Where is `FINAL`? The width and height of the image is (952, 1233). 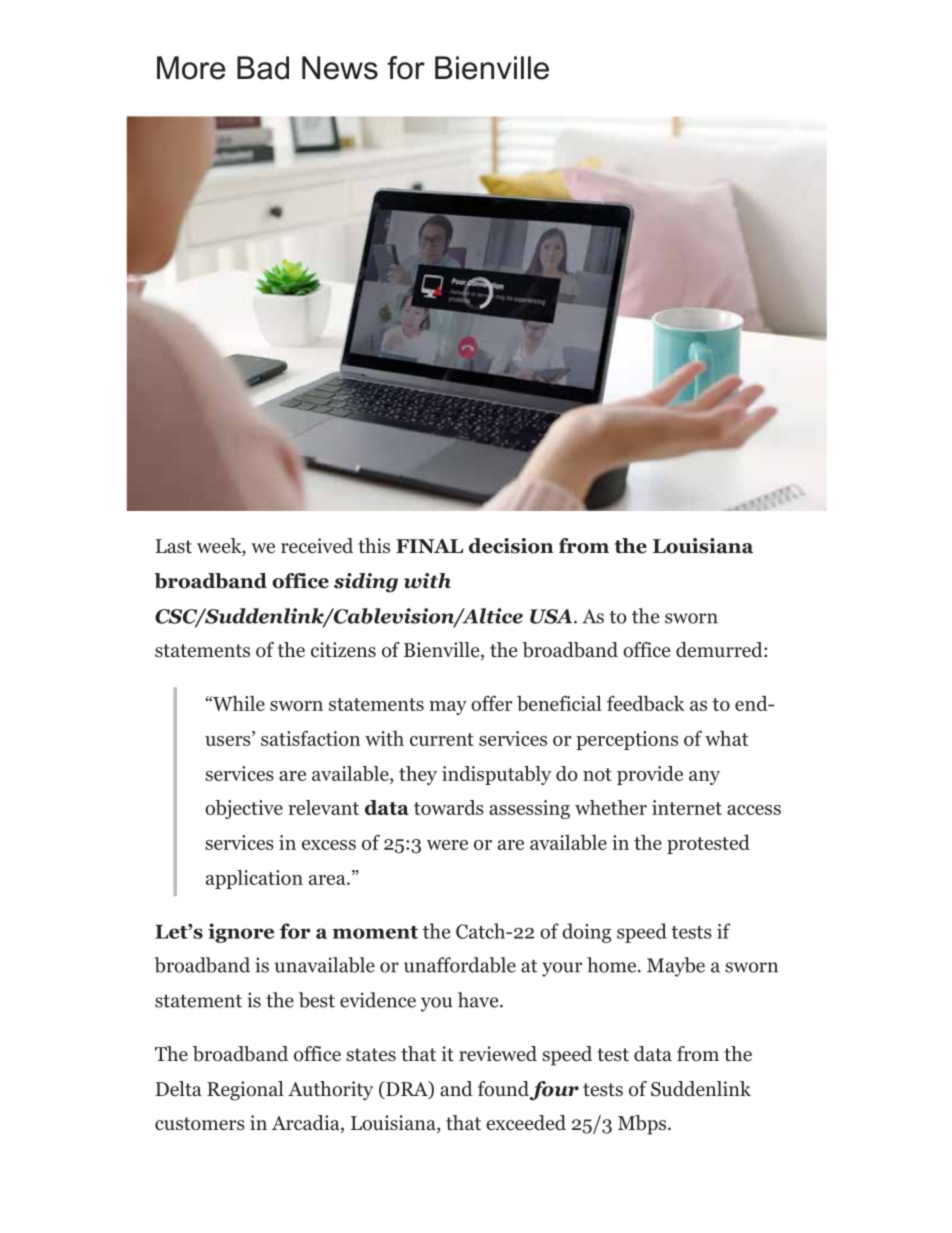
FINAL is located at coordinates (429, 546).
